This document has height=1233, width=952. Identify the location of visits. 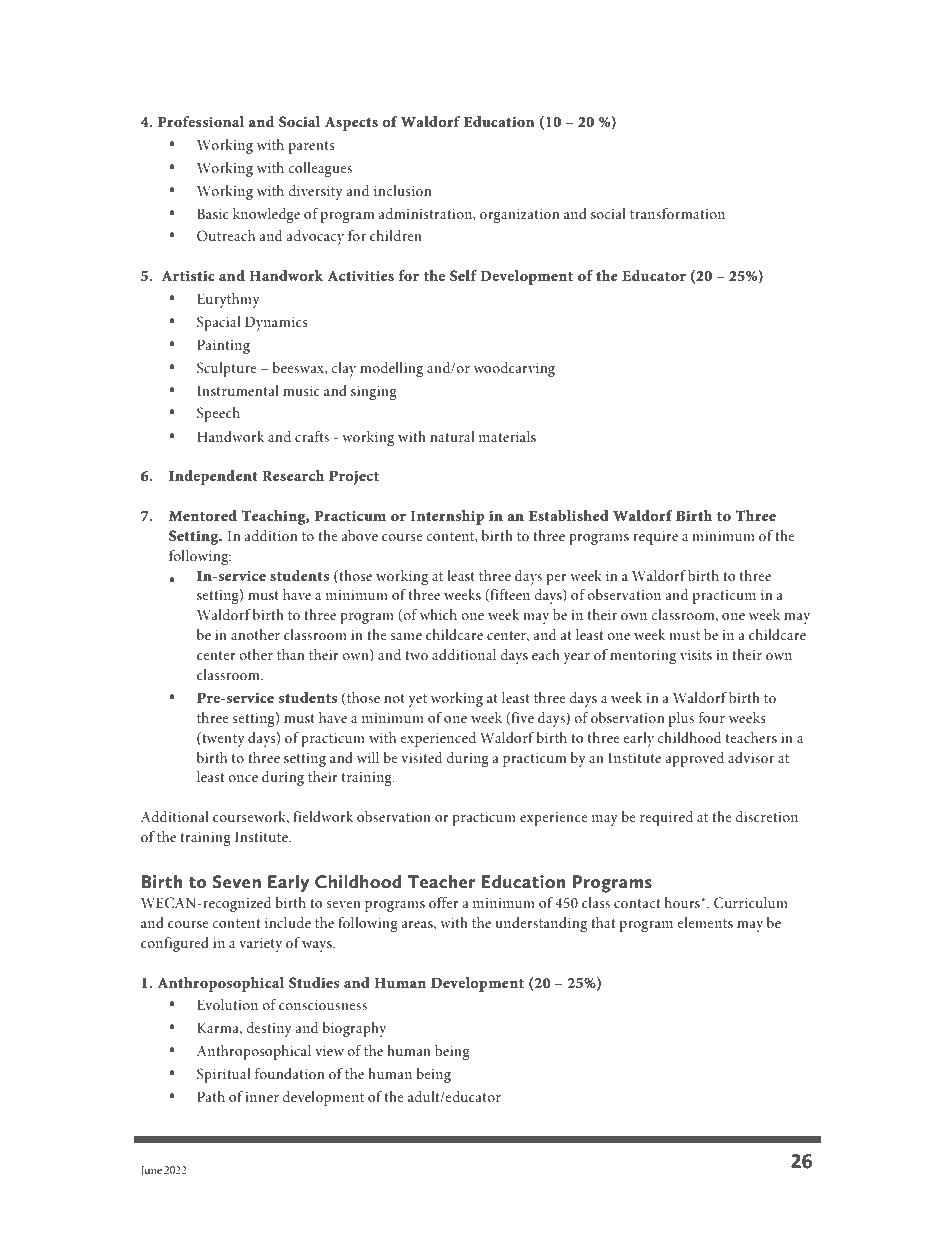
(696, 655).
